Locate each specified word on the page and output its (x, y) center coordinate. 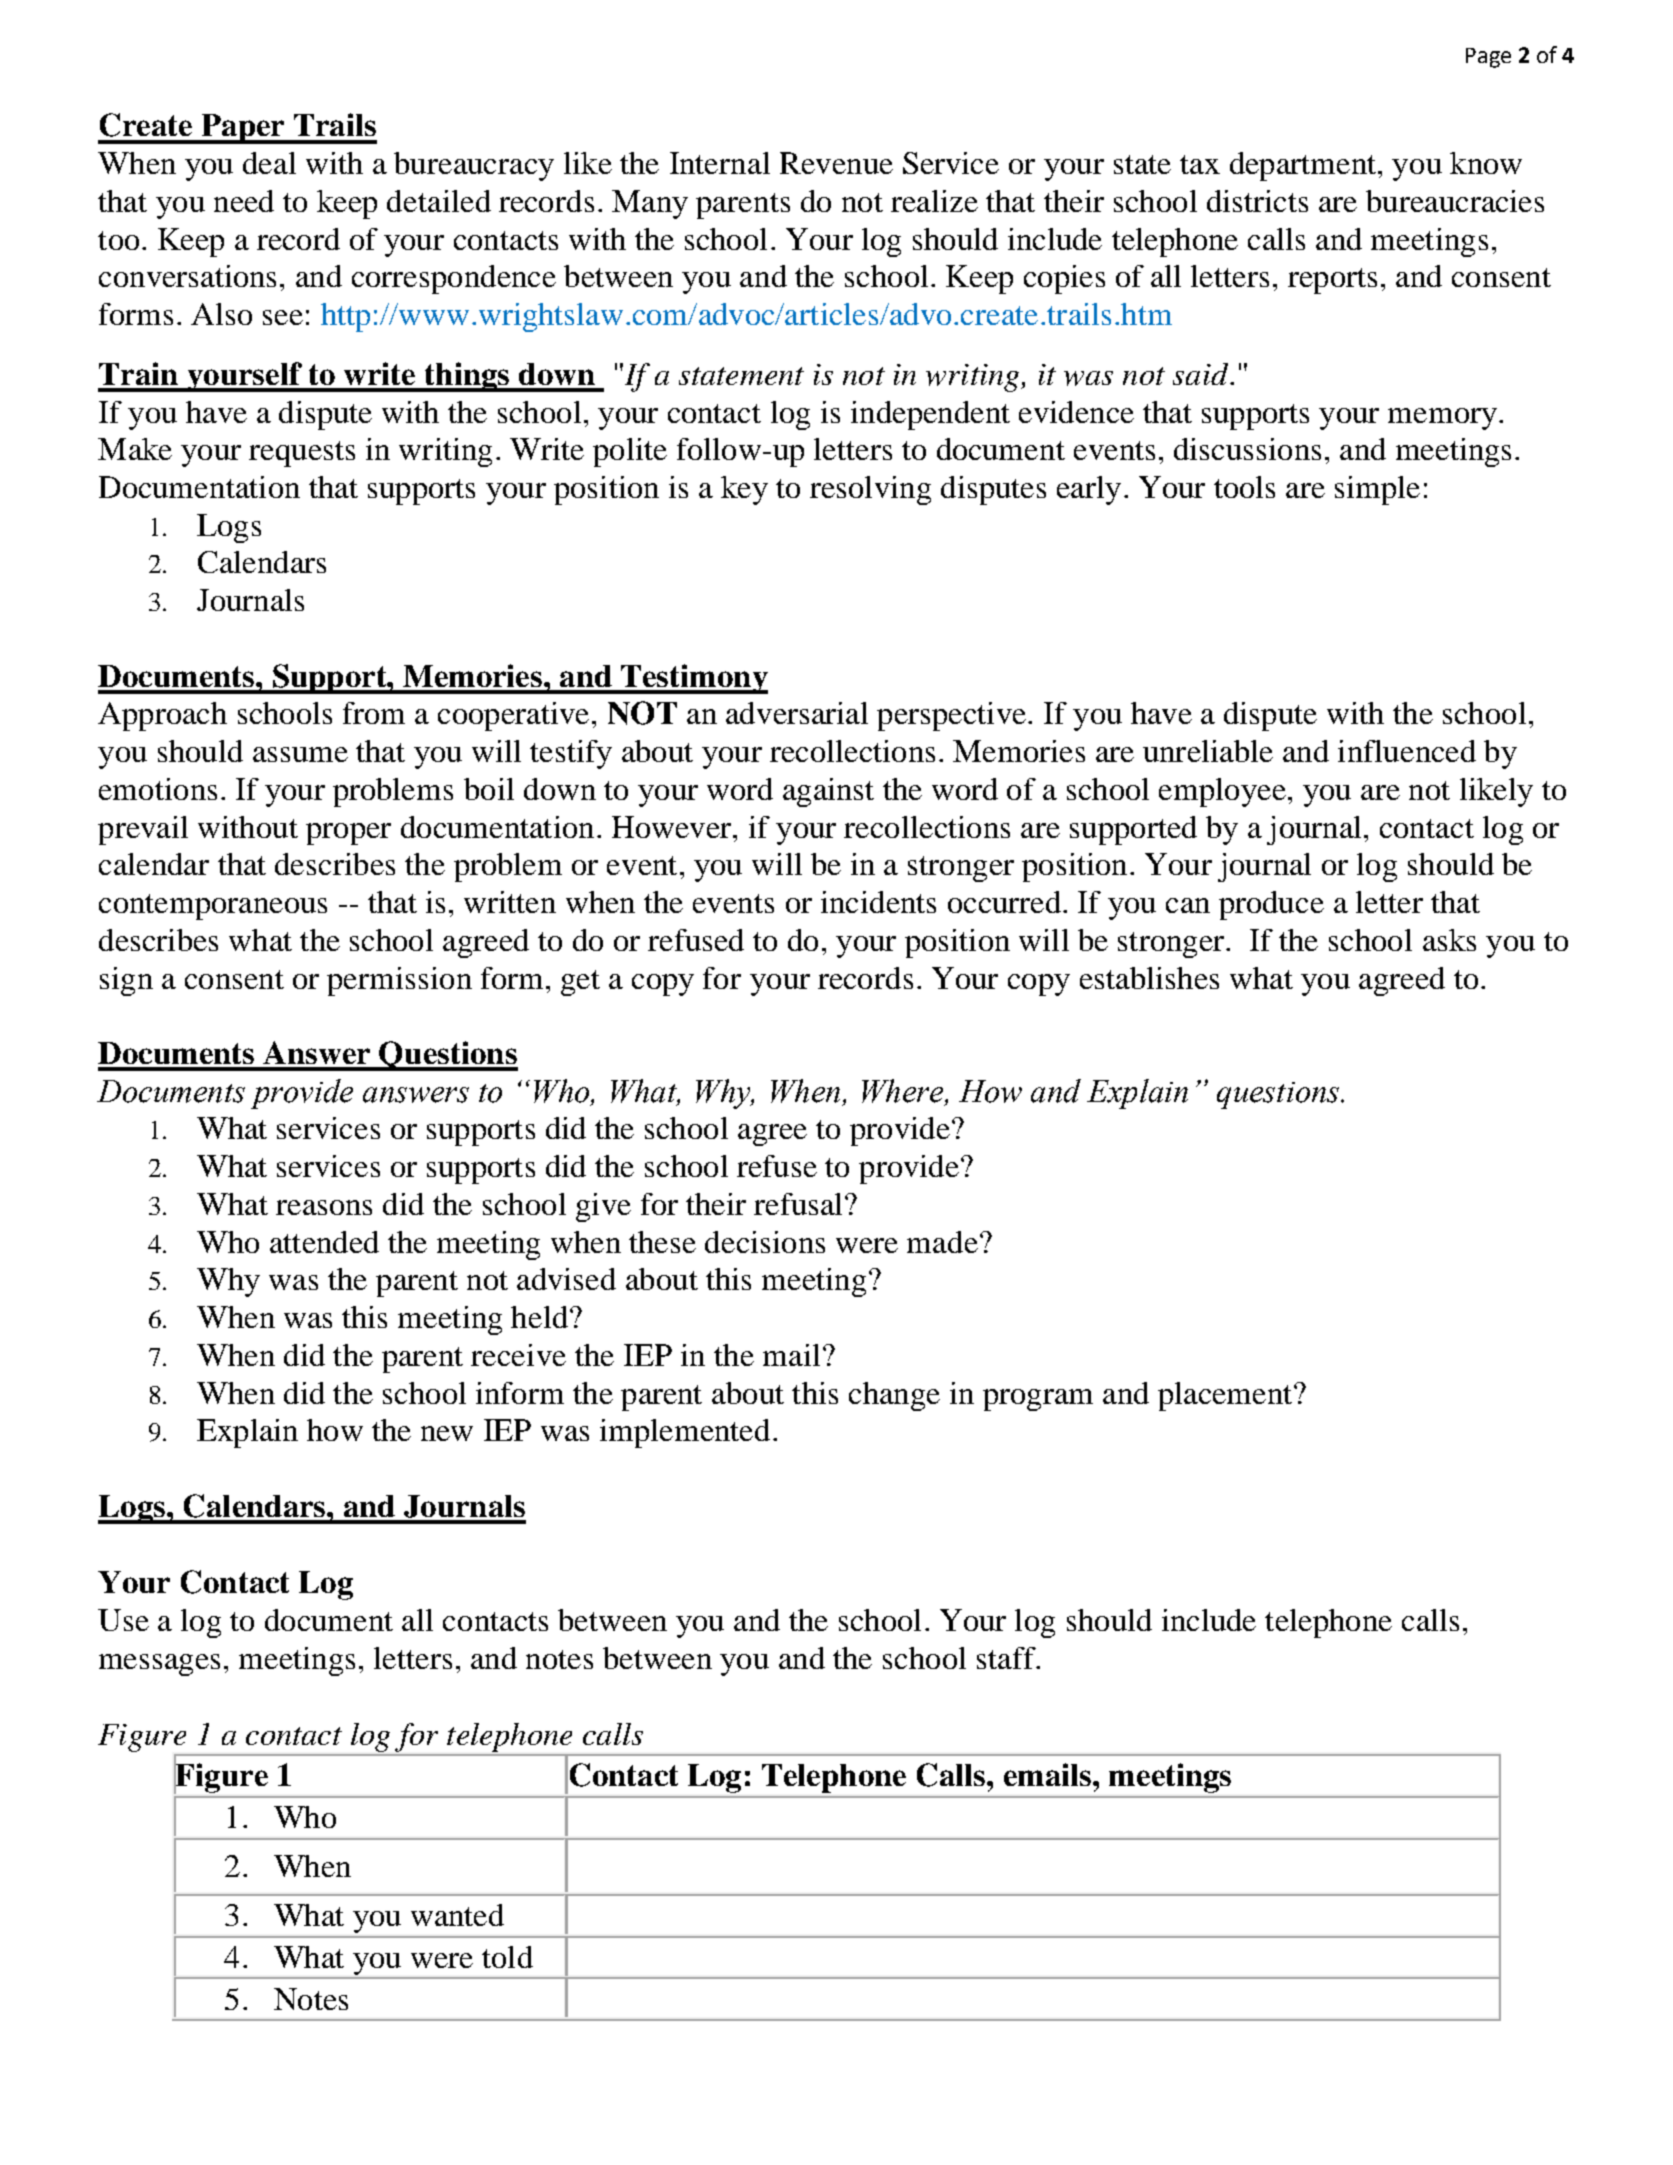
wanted (457, 1915)
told (507, 1957)
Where (904, 1092)
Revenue (836, 163)
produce (1271, 905)
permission (399, 981)
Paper (243, 129)
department (1304, 166)
